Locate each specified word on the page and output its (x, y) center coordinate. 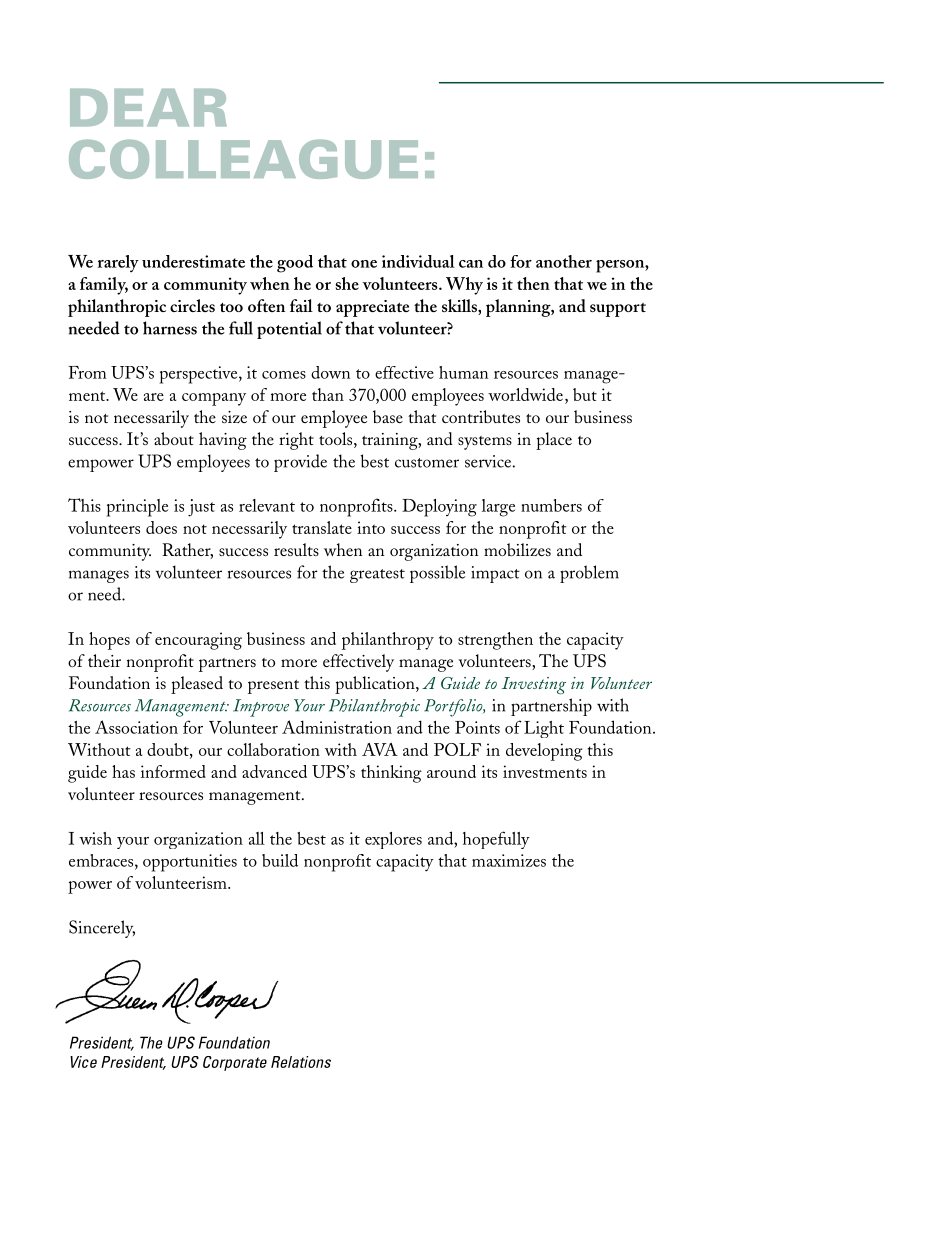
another (564, 261)
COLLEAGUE (243, 159)
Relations (301, 1062)
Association (136, 727)
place (554, 441)
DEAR (148, 107)
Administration (337, 727)
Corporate (235, 1063)
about (174, 438)
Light (544, 729)
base (388, 416)
